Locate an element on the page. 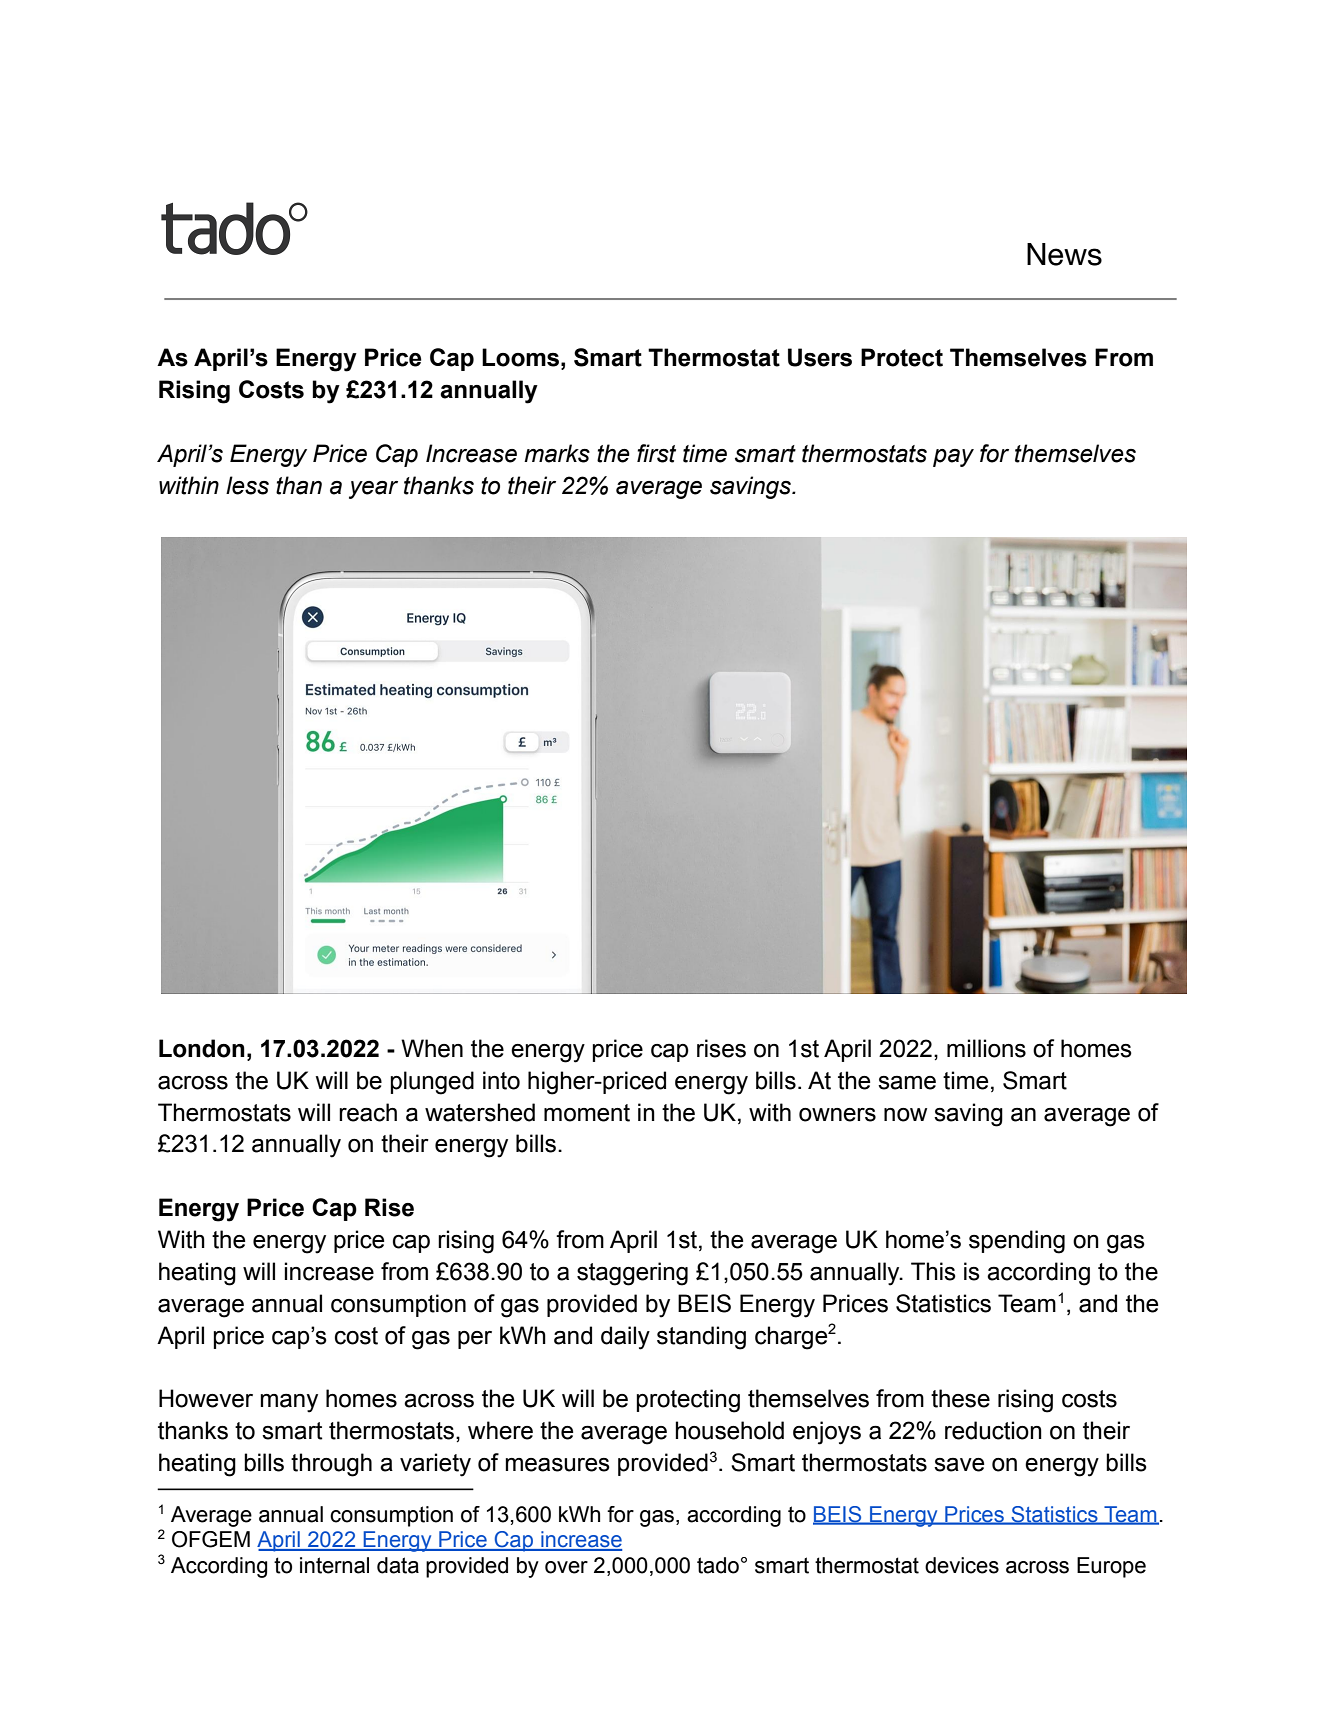  first is located at coordinates (656, 453).
